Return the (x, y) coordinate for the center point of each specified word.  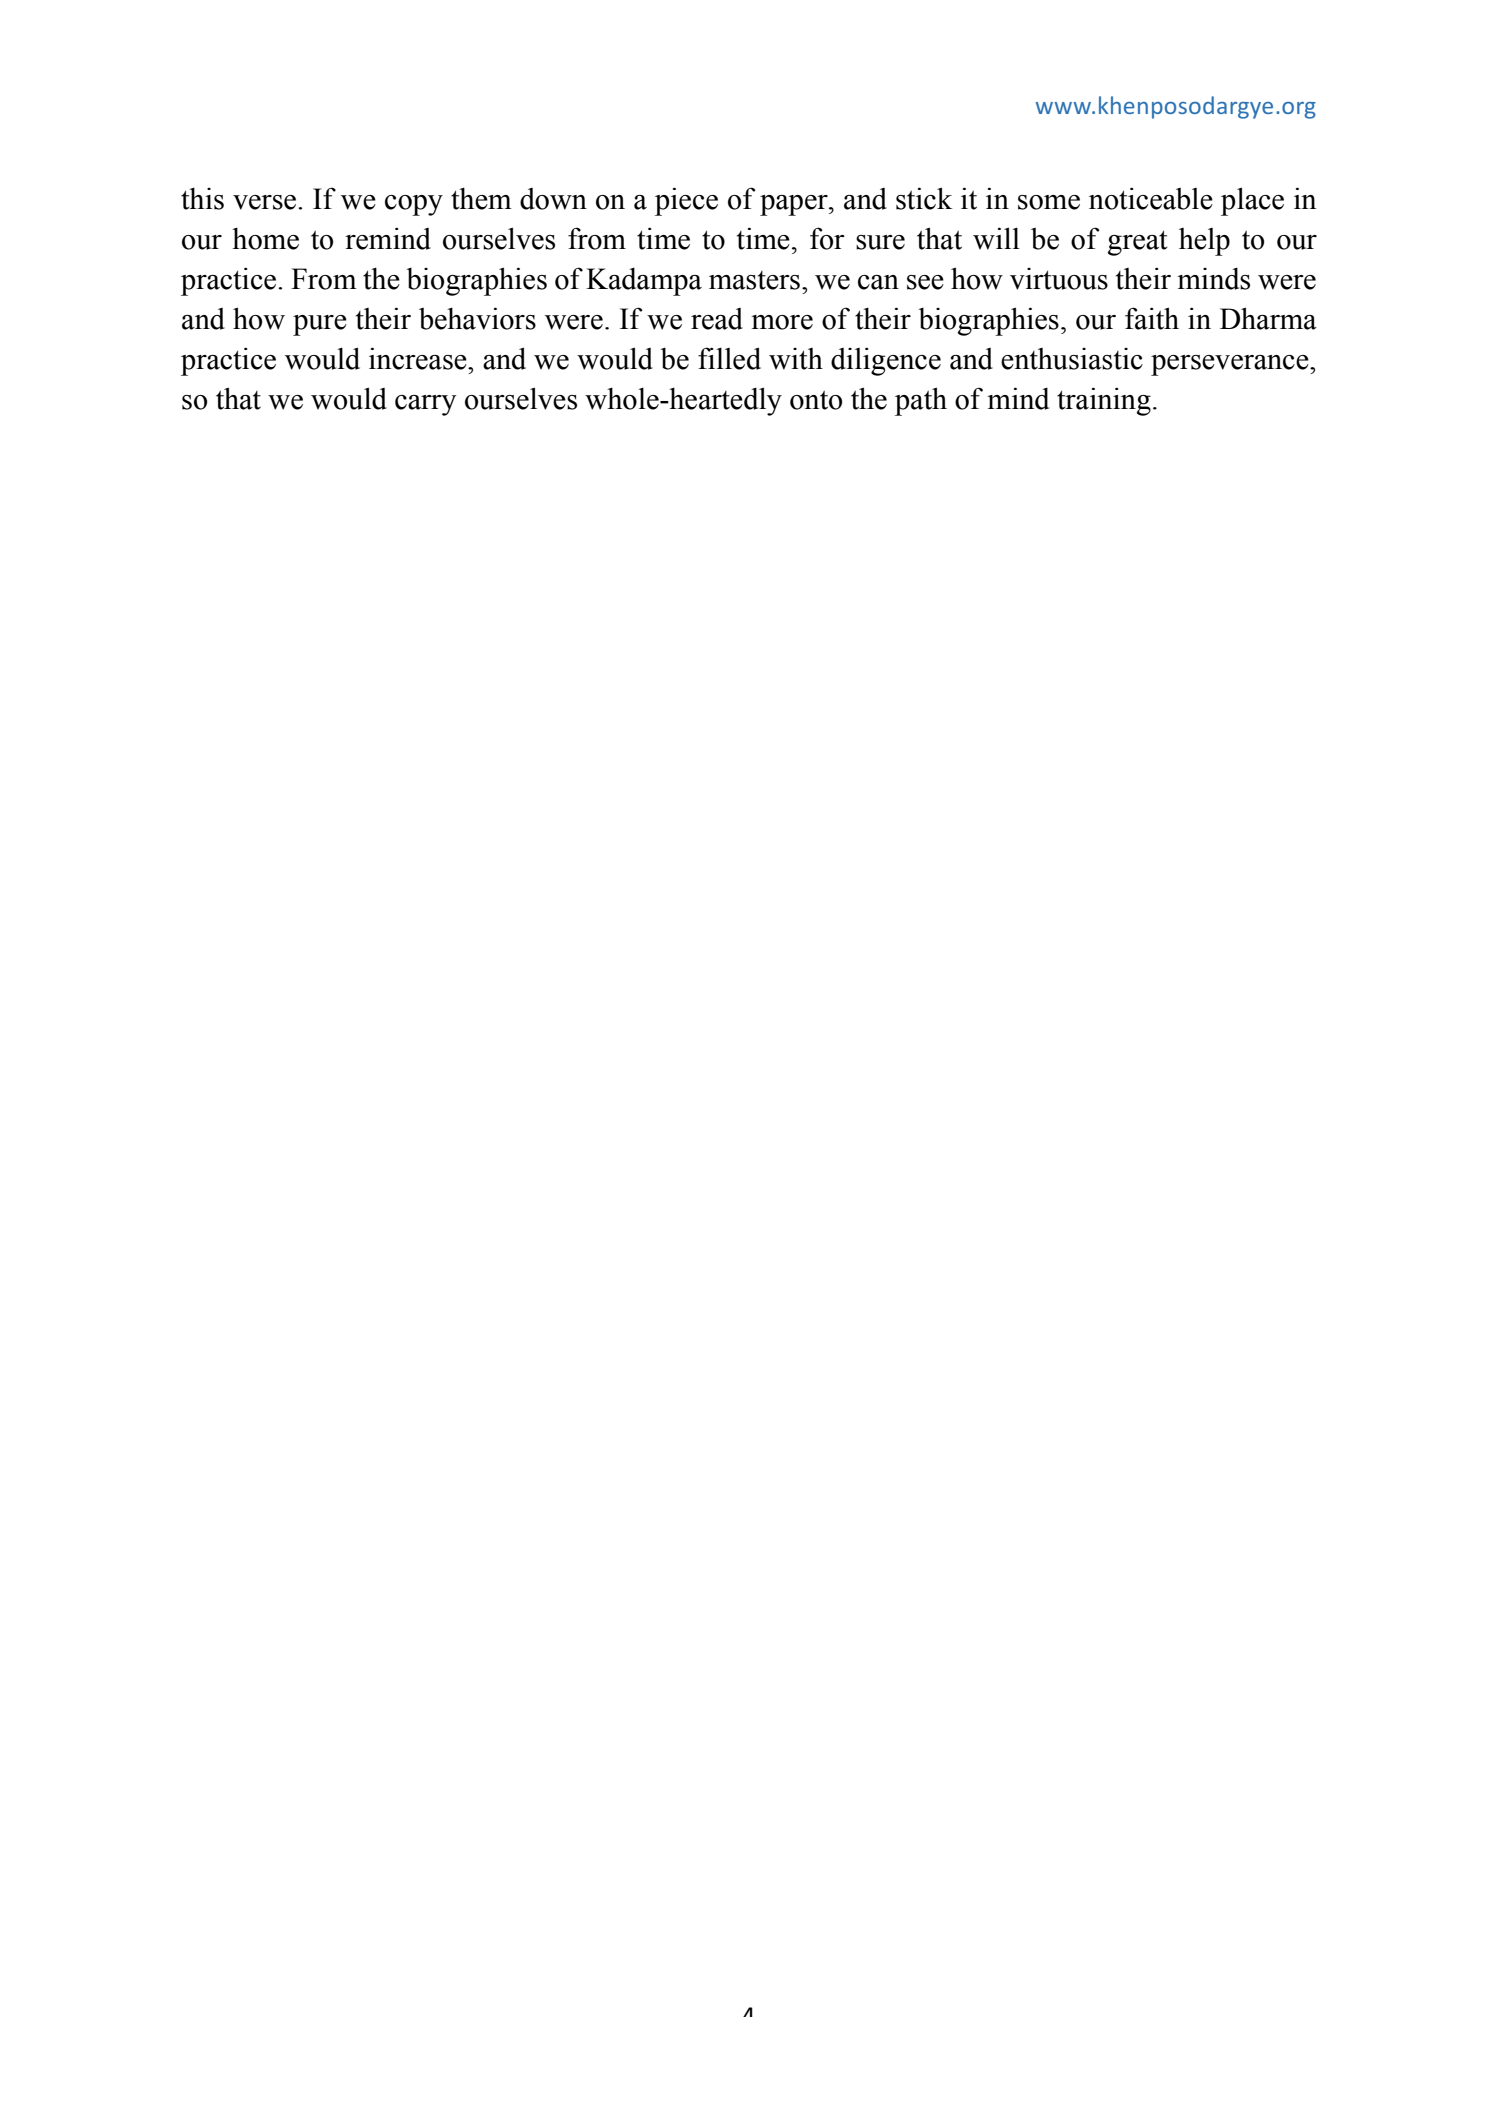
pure (320, 325)
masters (754, 280)
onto (816, 400)
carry (425, 405)
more (782, 322)
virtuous (1059, 279)
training (1104, 401)
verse (264, 202)
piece (686, 201)
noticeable (1151, 198)
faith (1152, 318)
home (265, 238)
